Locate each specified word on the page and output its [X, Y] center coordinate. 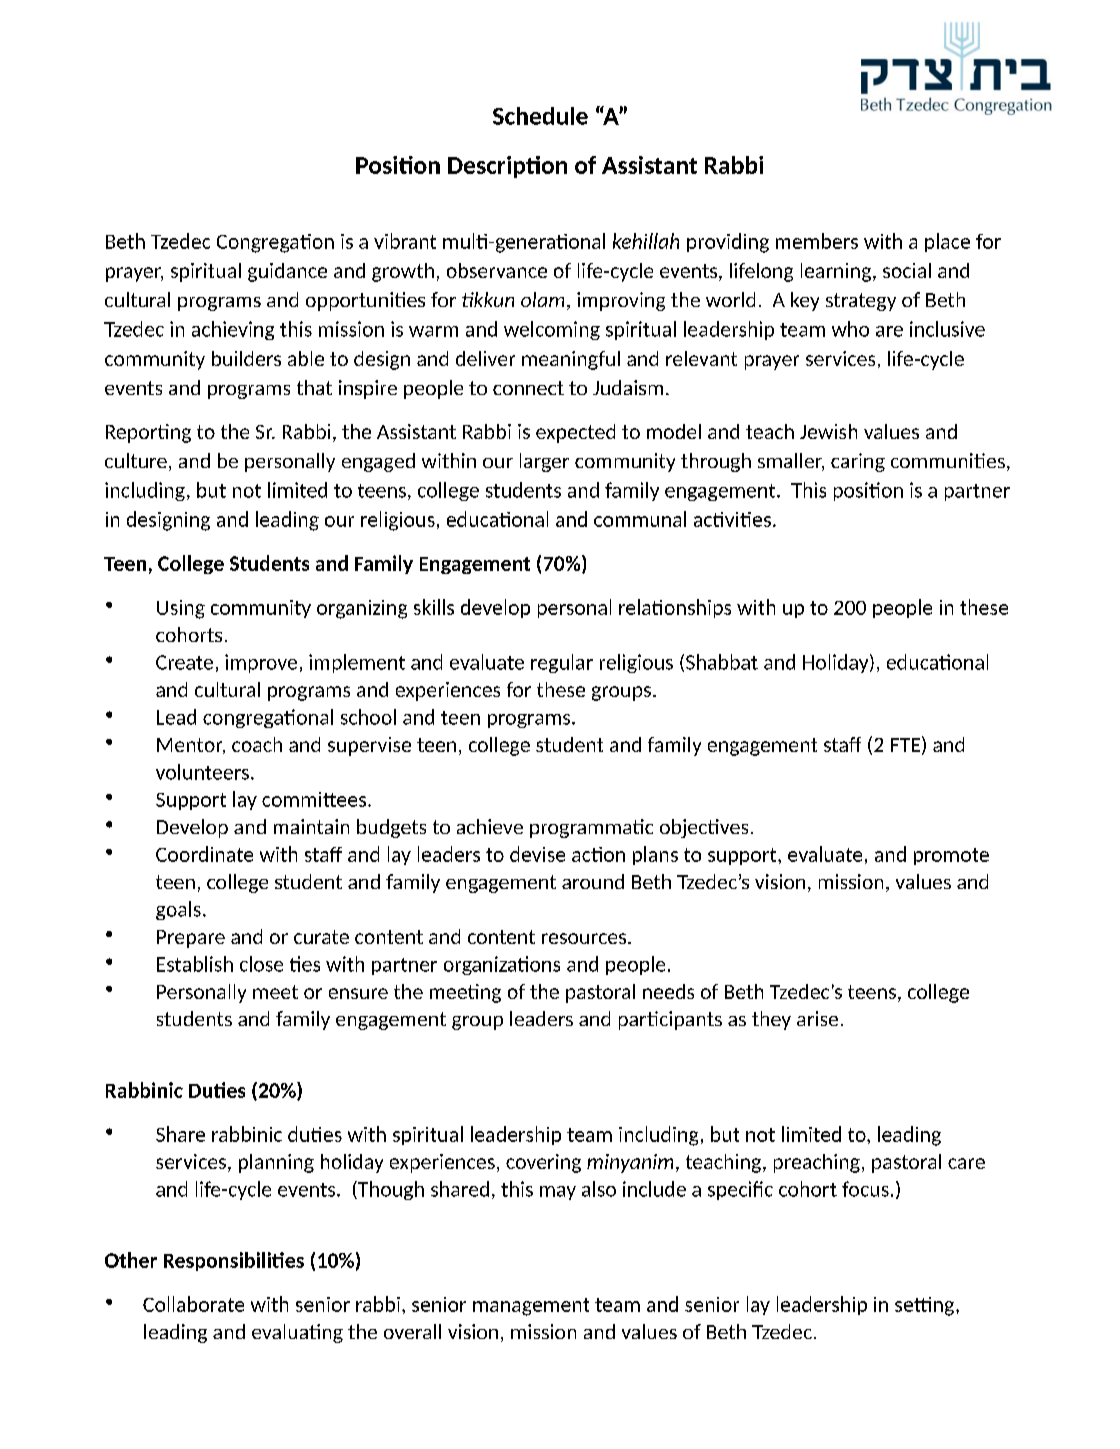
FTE [905, 745]
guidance [287, 272]
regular [562, 663]
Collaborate [193, 1304]
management [531, 1307]
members [817, 241]
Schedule [540, 116]
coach [257, 744]
